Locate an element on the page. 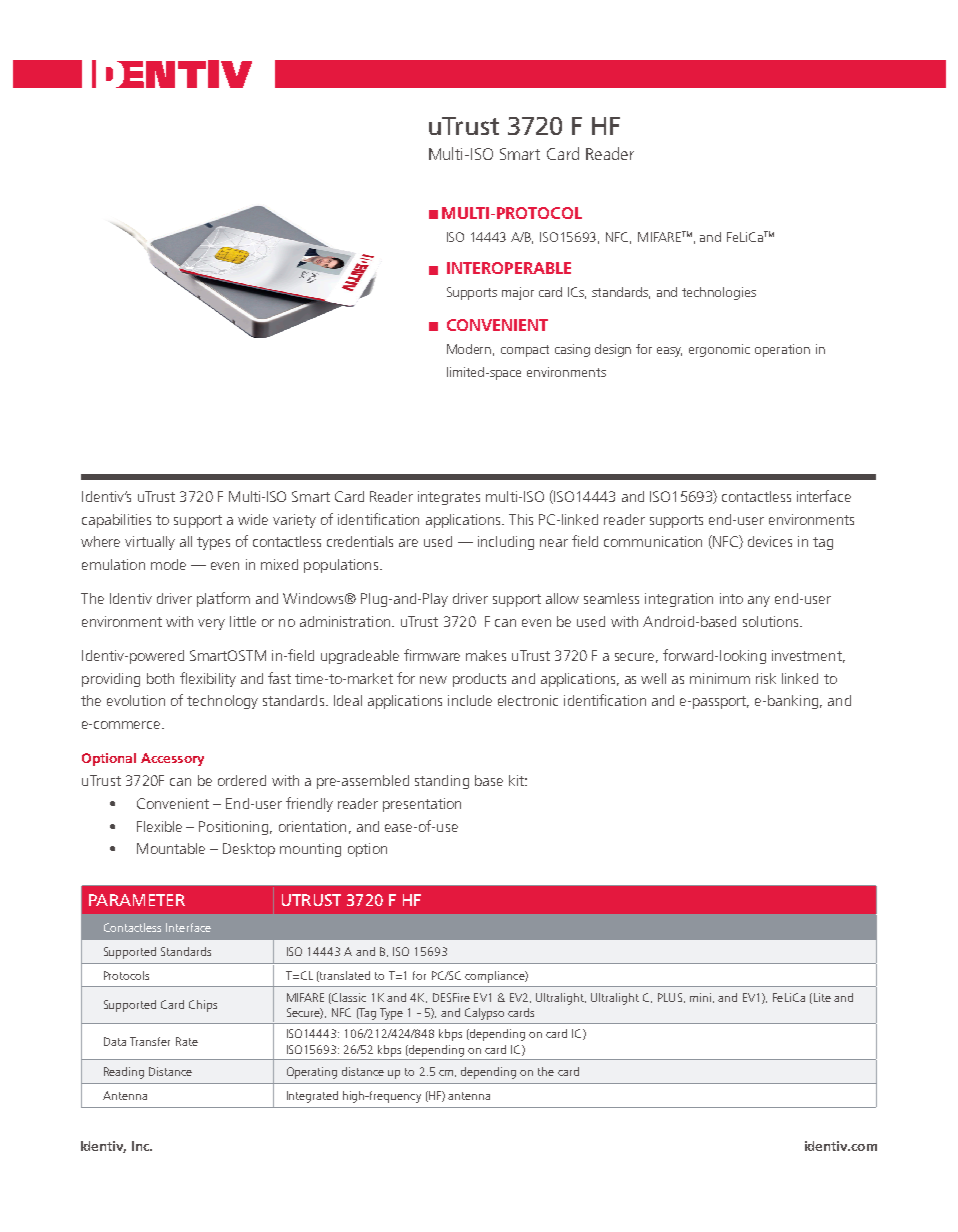 This document has width=958, height=1232. products is located at coordinates (479, 680).
